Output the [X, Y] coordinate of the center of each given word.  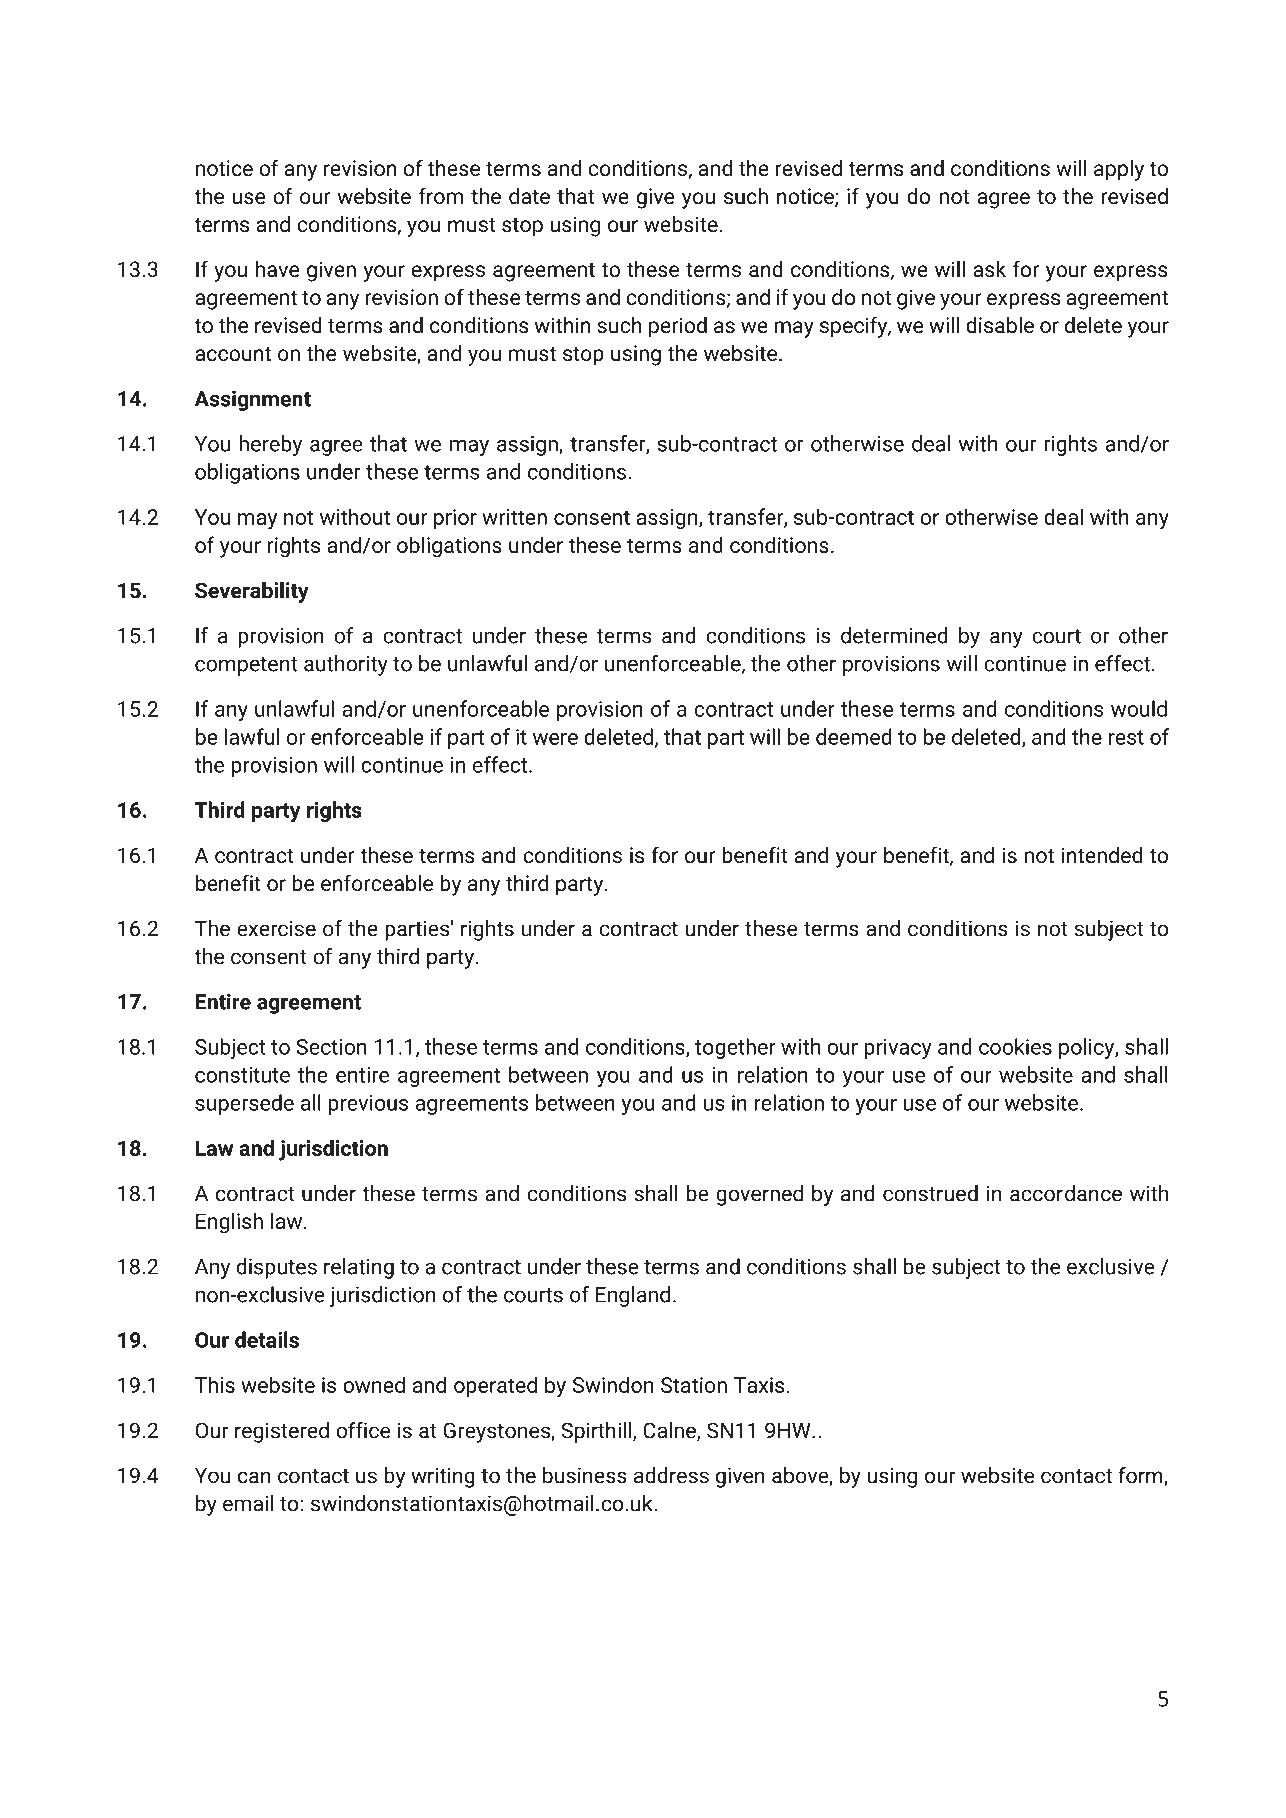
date [529, 196]
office [363, 1430]
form [1141, 1476]
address [671, 1475]
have [277, 269]
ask [989, 269]
